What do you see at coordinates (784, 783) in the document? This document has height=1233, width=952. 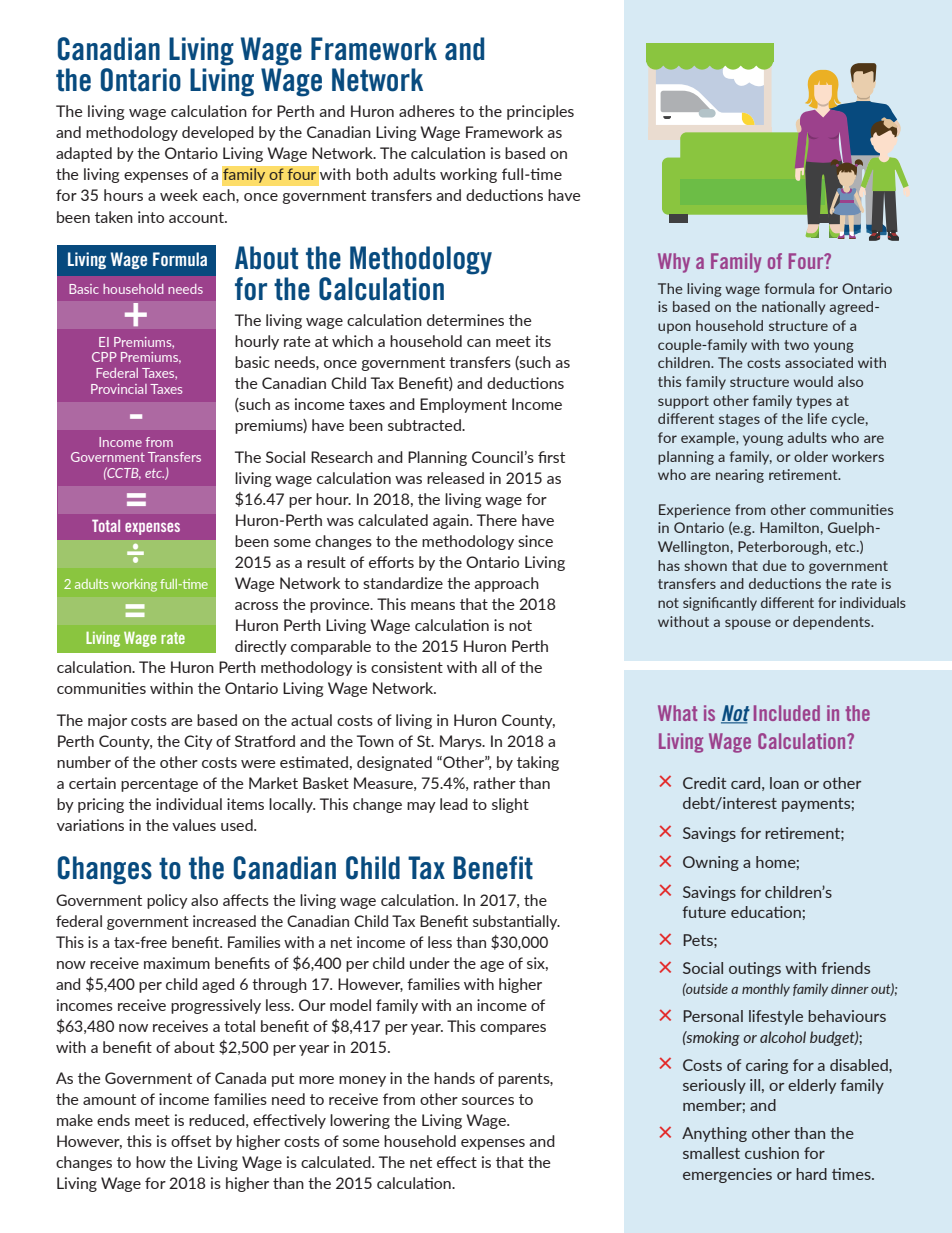 I see `loan` at bounding box center [784, 783].
